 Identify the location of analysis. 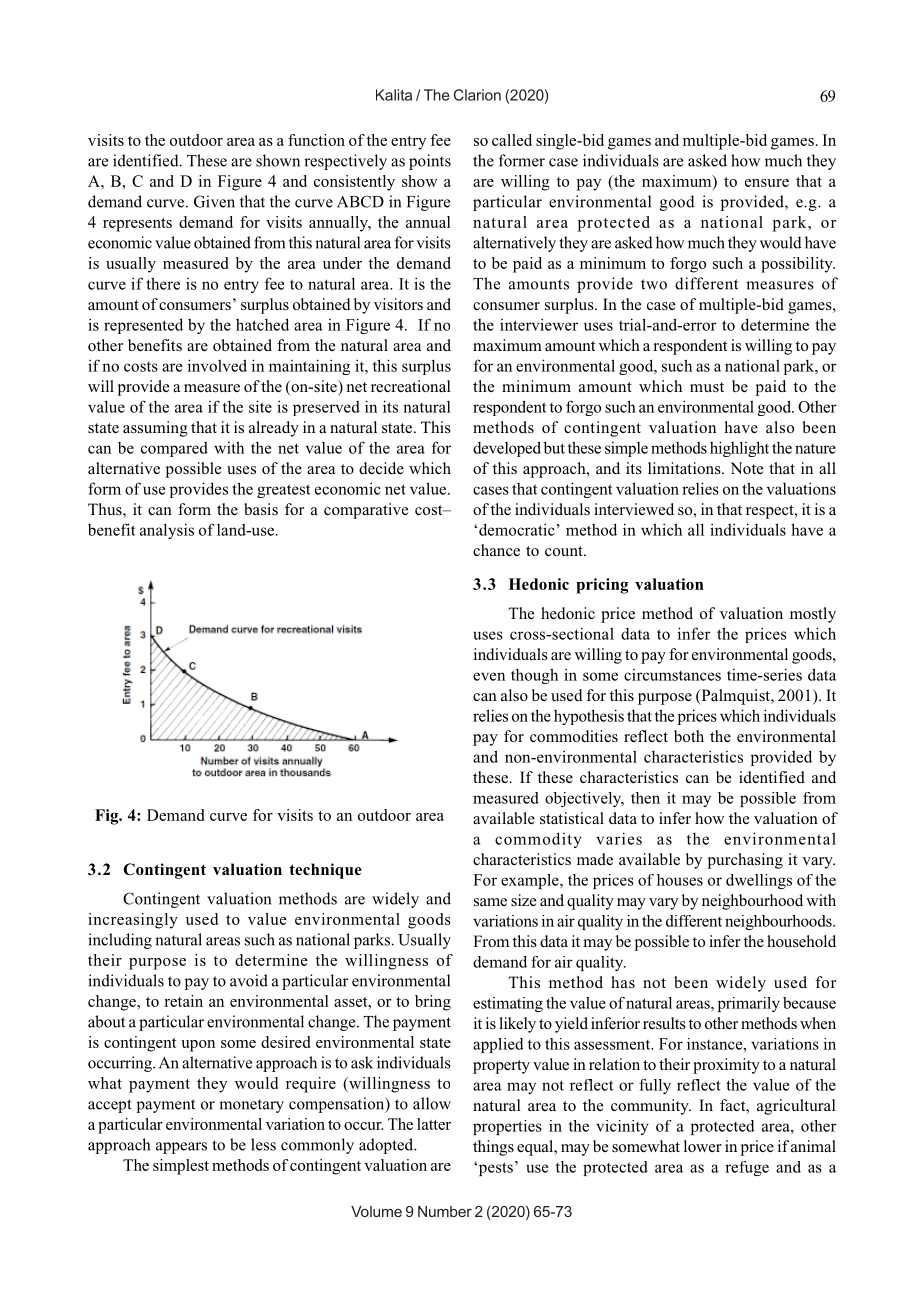
(167, 531).
